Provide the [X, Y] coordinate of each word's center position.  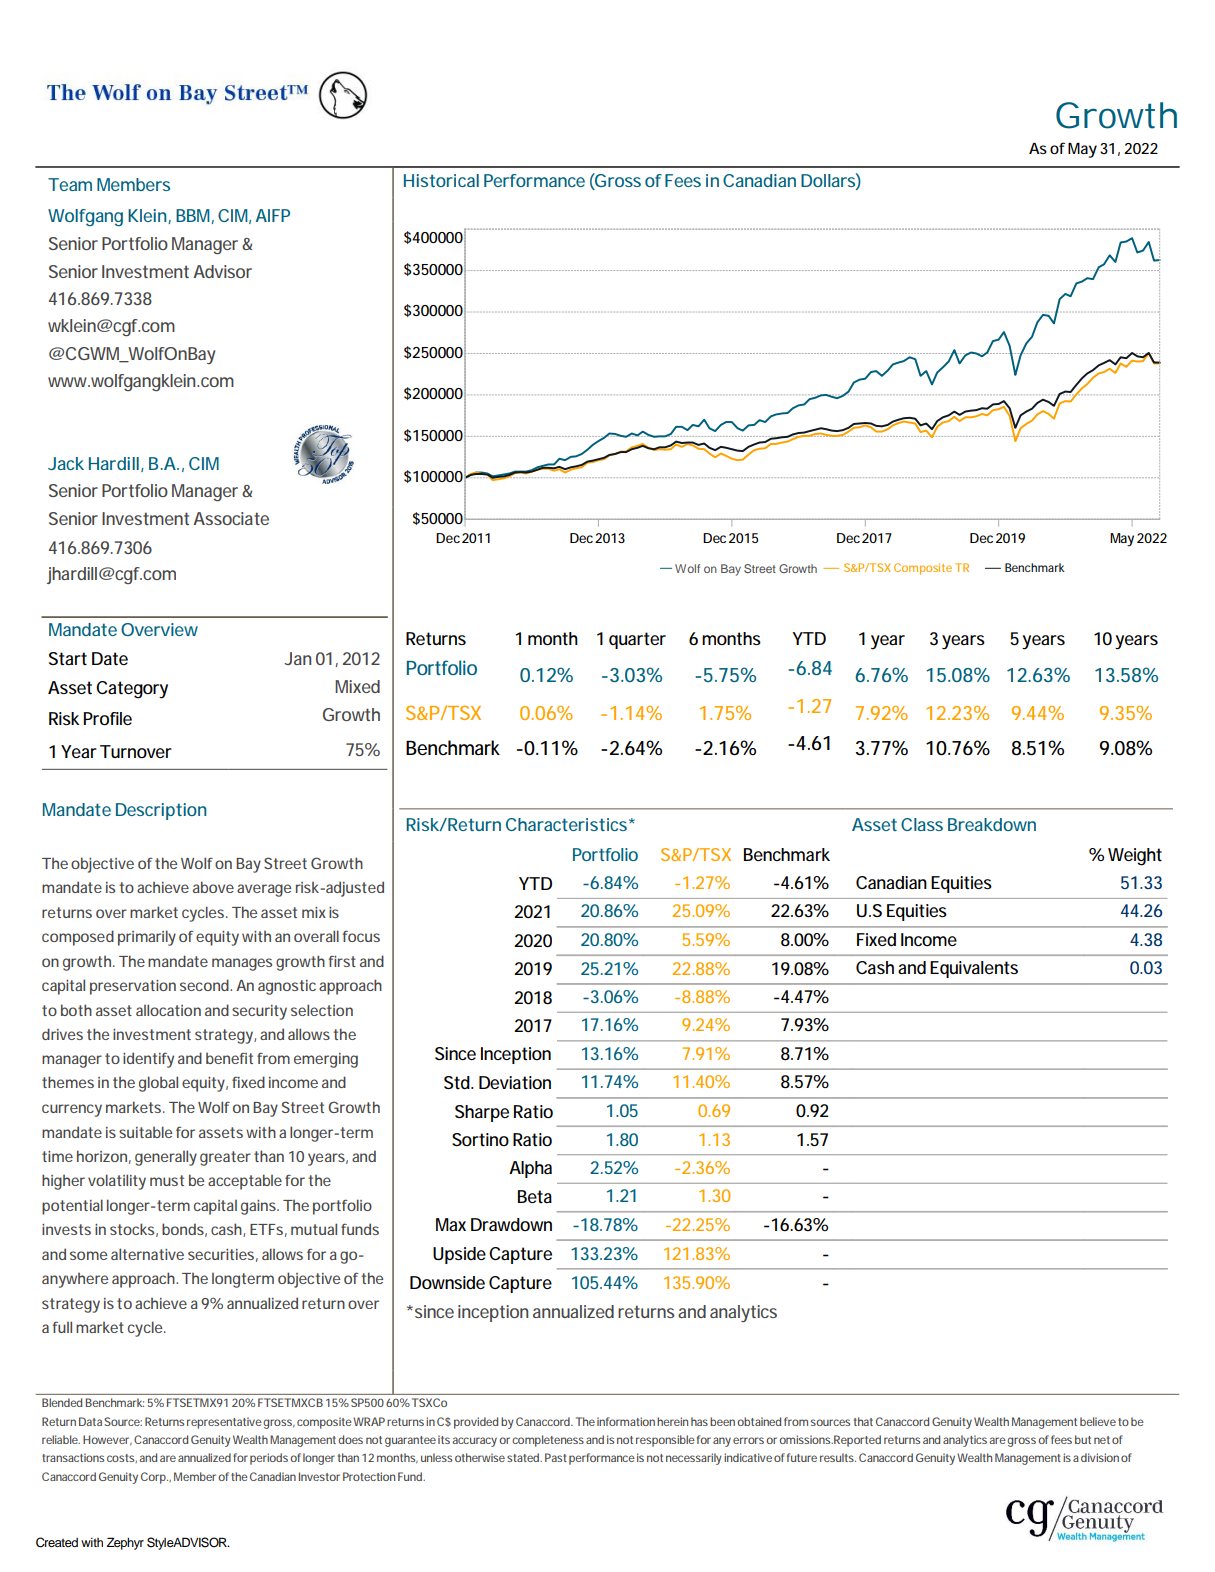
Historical [441, 180]
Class [922, 824]
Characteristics [566, 824]
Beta [535, 1196]
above [213, 887]
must [167, 1180]
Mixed [357, 686]
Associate [231, 518]
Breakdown [992, 824]
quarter [637, 640]
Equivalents [974, 969]
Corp [154, 1478]
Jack [66, 463]
